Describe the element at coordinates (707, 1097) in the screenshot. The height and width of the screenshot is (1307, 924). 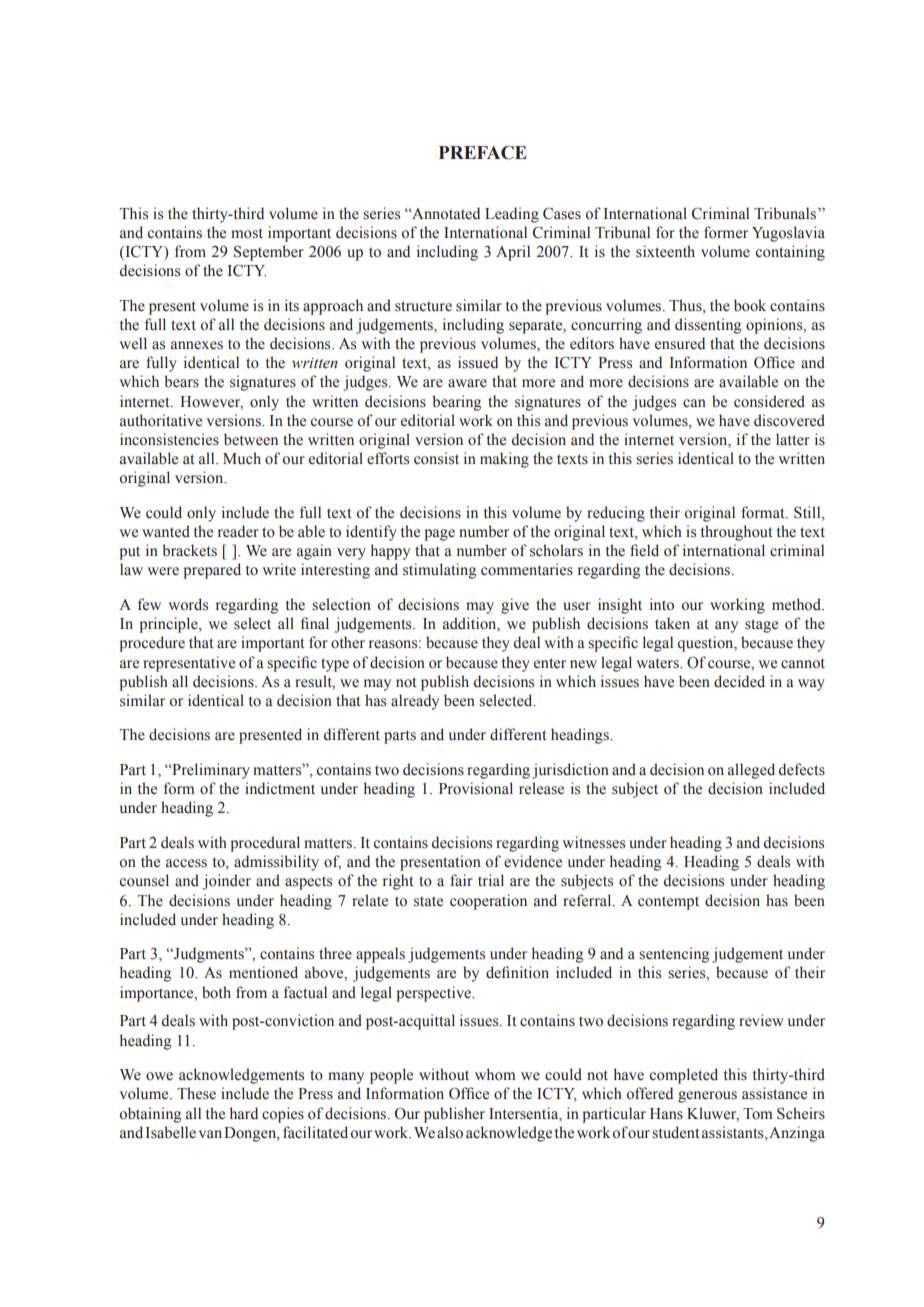
I see `generous` at that location.
